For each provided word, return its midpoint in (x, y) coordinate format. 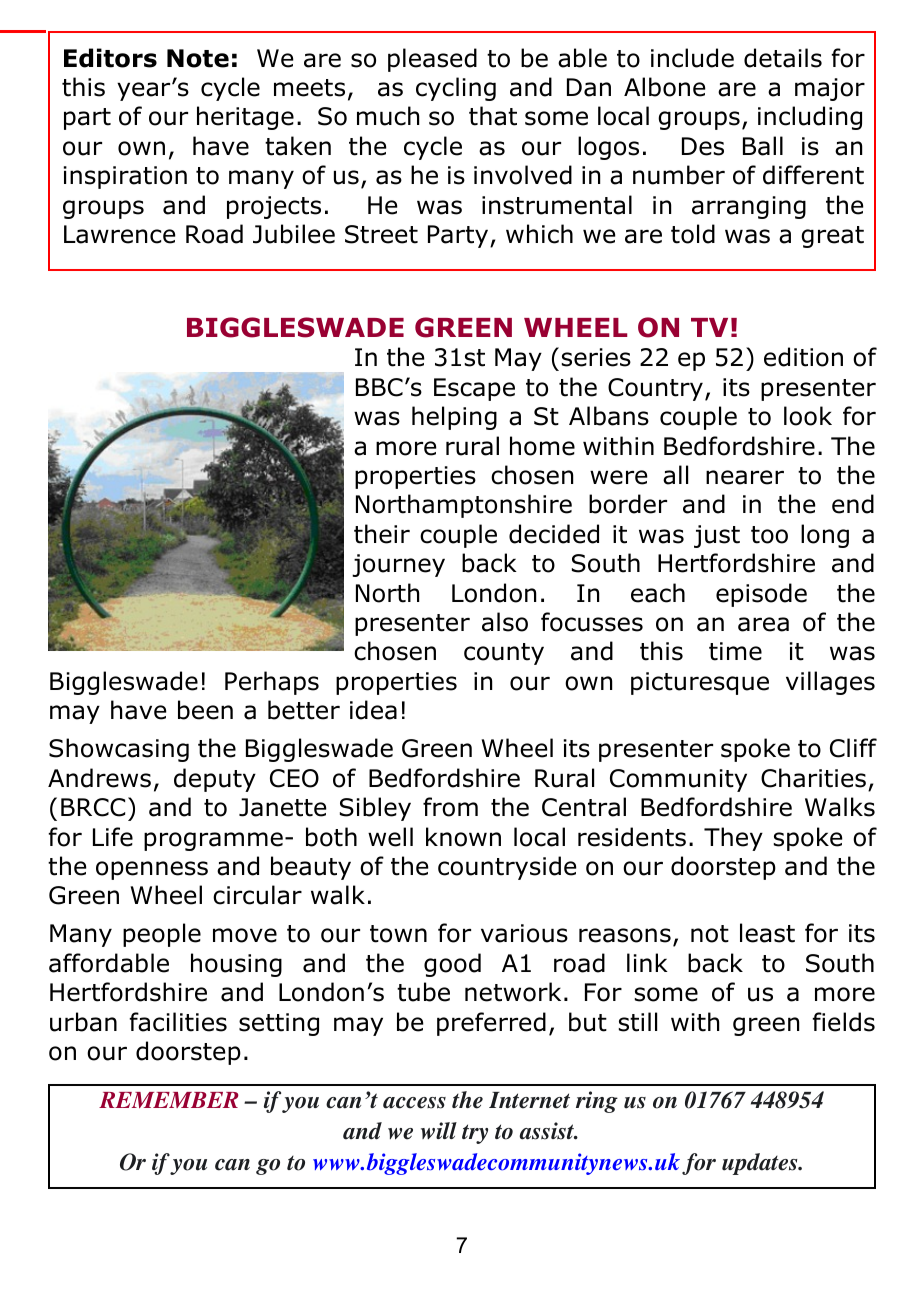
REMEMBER (169, 1100)
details (783, 58)
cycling (456, 89)
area (763, 624)
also (505, 622)
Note (198, 58)
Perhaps (272, 683)
